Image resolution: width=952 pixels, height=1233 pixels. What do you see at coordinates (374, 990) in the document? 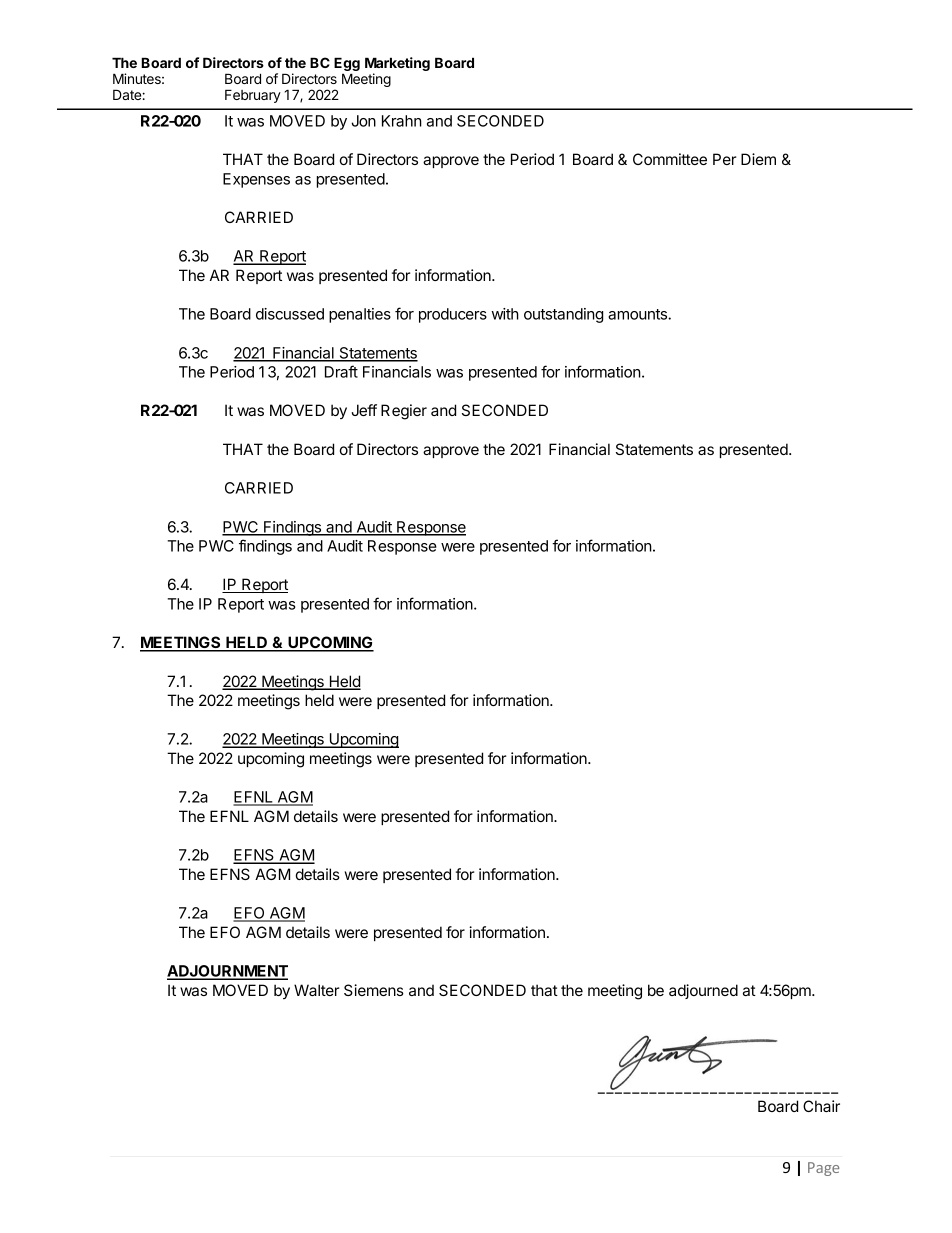
I see `Siemens` at bounding box center [374, 990].
